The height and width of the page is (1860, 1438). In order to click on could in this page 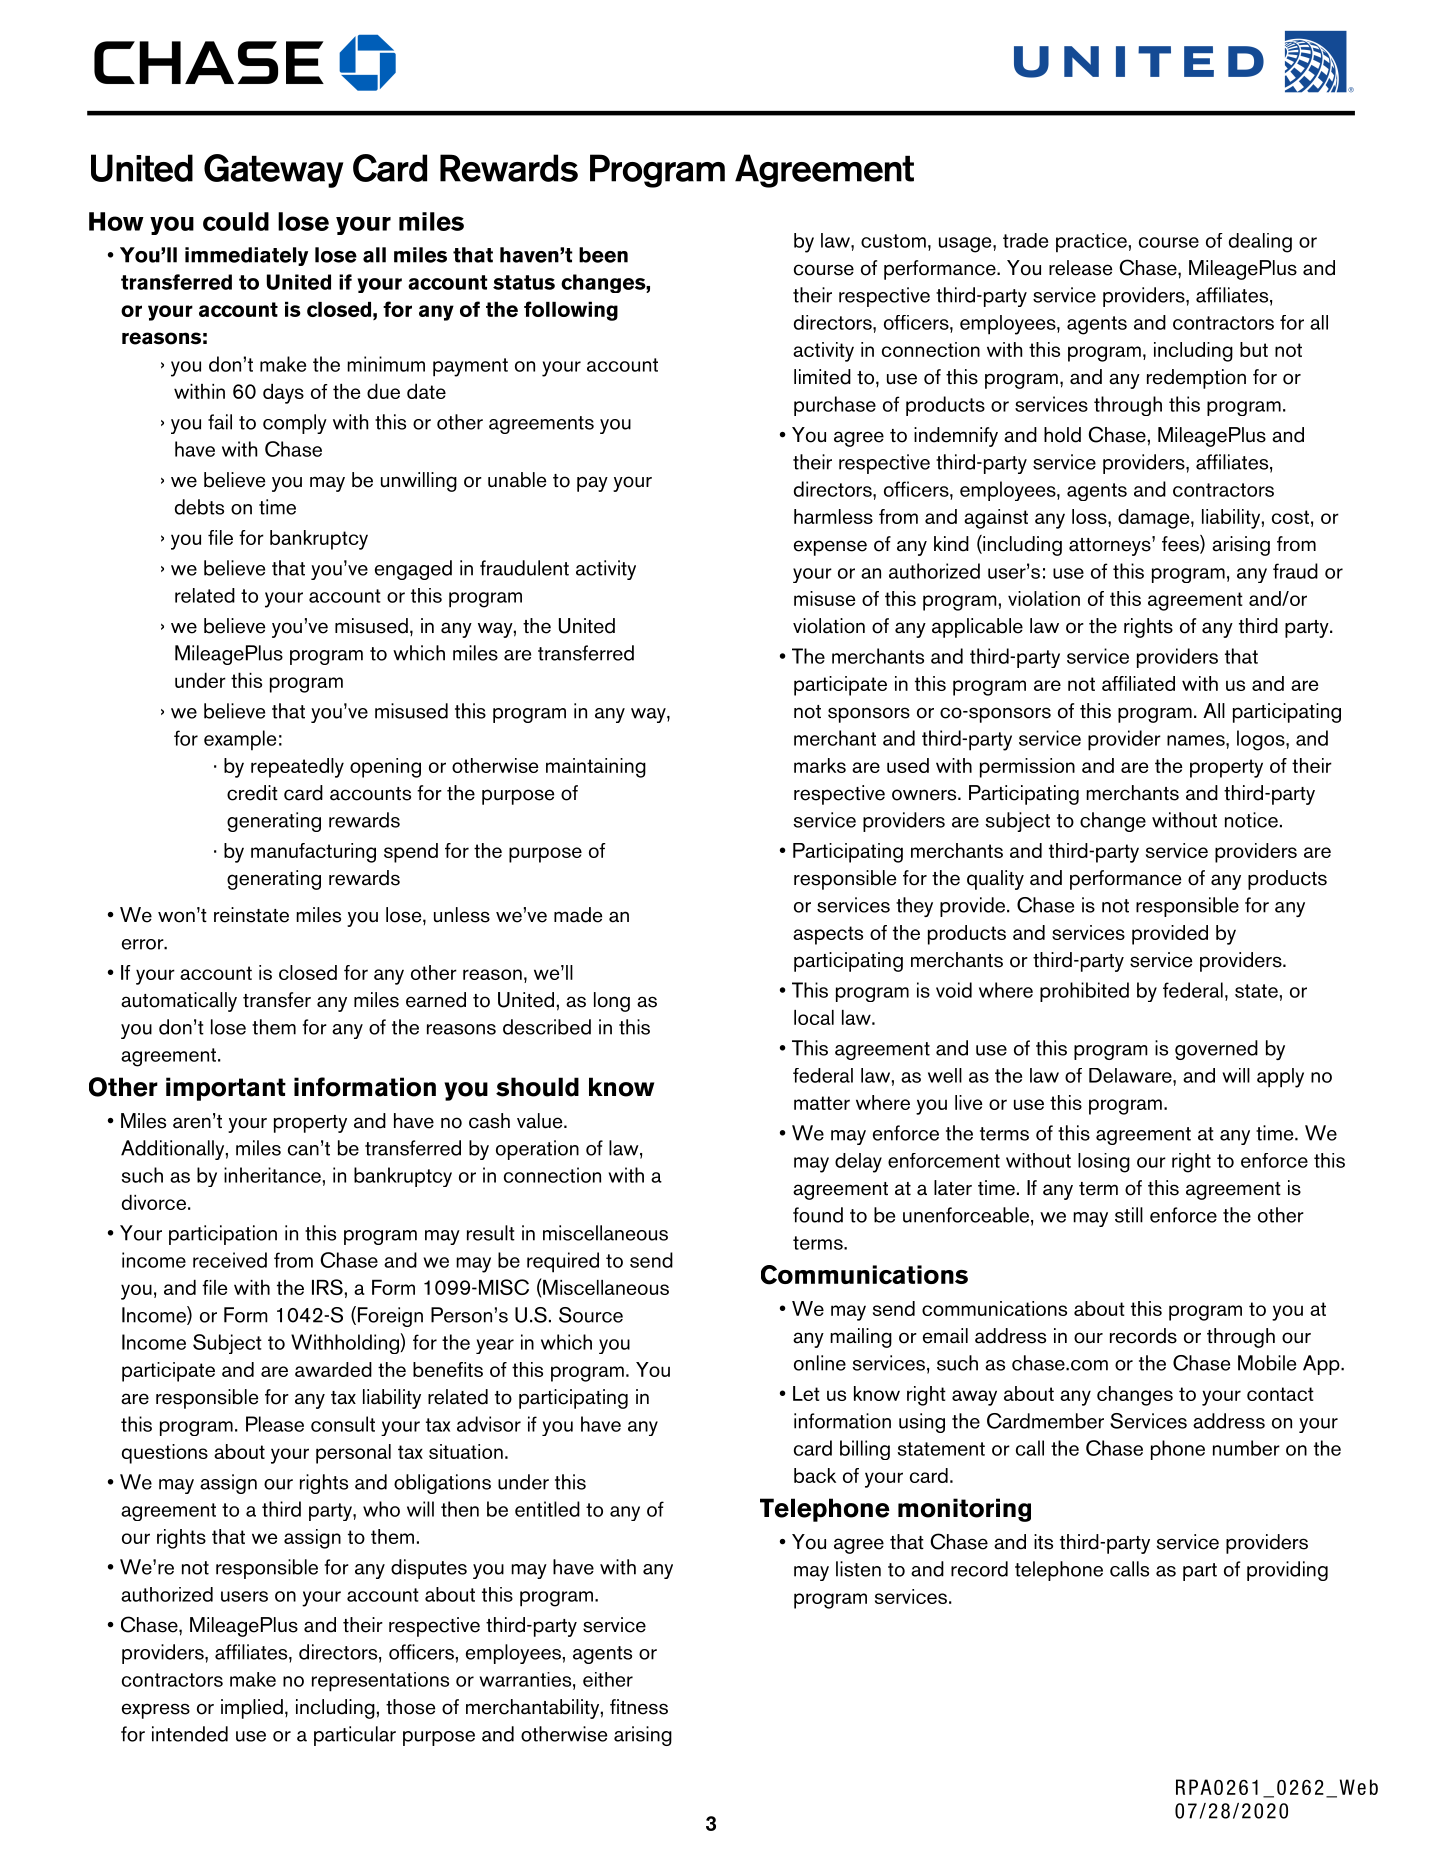, I will do `click(236, 221)`.
